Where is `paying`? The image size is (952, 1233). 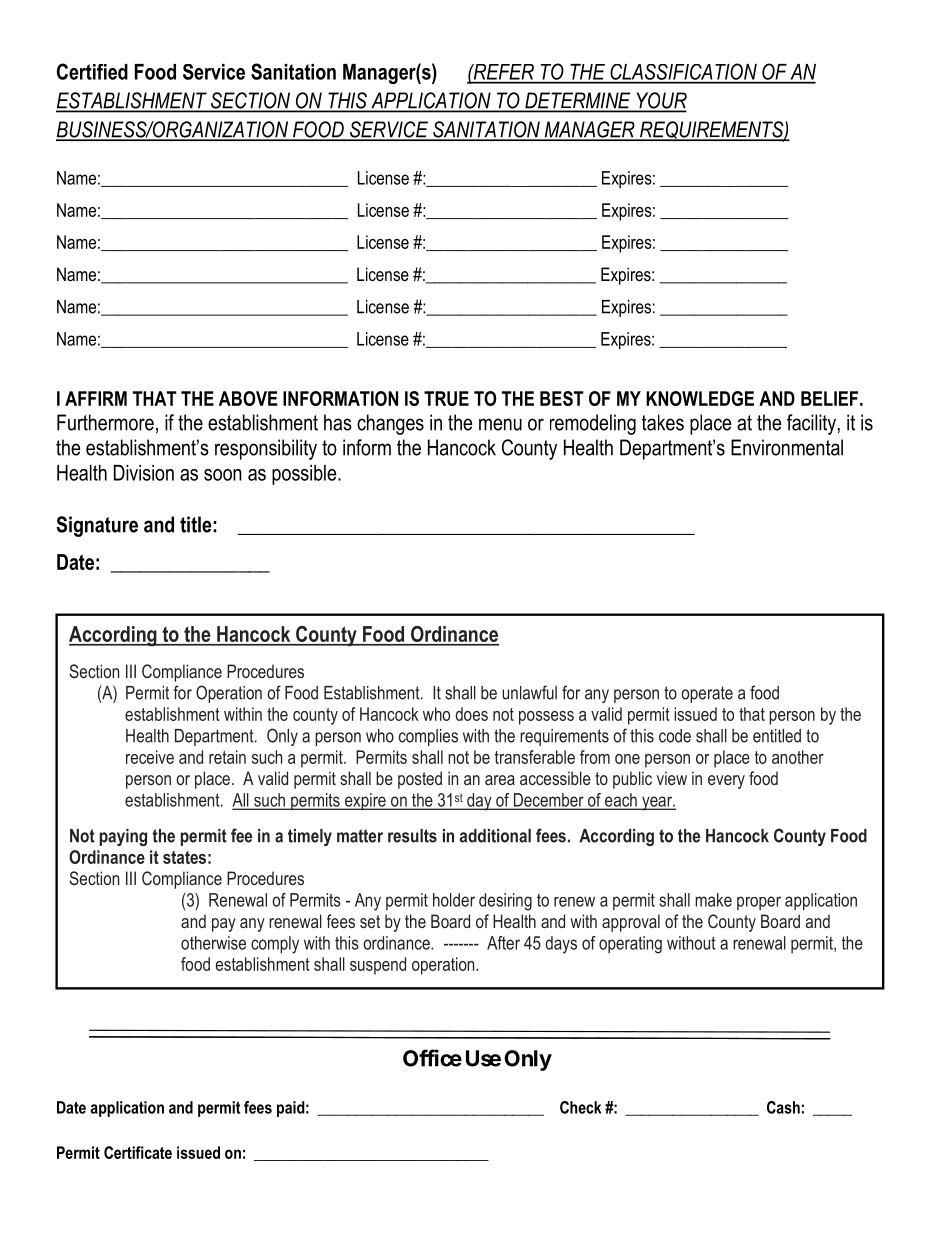
paying is located at coordinates (123, 837).
